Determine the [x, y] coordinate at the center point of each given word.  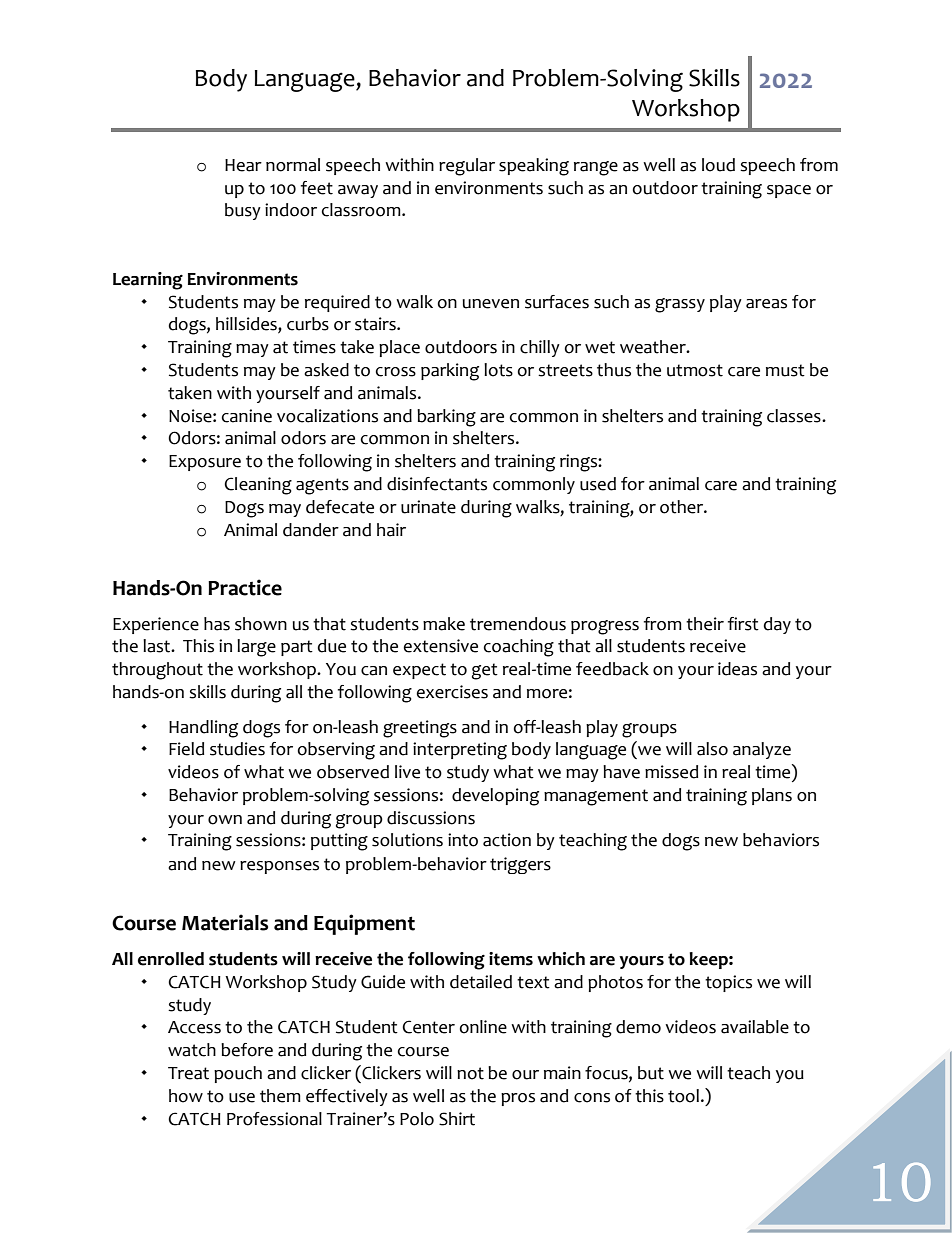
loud [718, 165]
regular [467, 167]
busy [243, 211]
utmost [695, 370]
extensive [440, 646]
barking [446, 418]
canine [247, 416]
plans [772, 796]
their [705, 624]
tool [683, 1096]
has [217, 624]
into [463, 840]
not [470, 1073]
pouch [238, 1074]
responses [279, 867]
